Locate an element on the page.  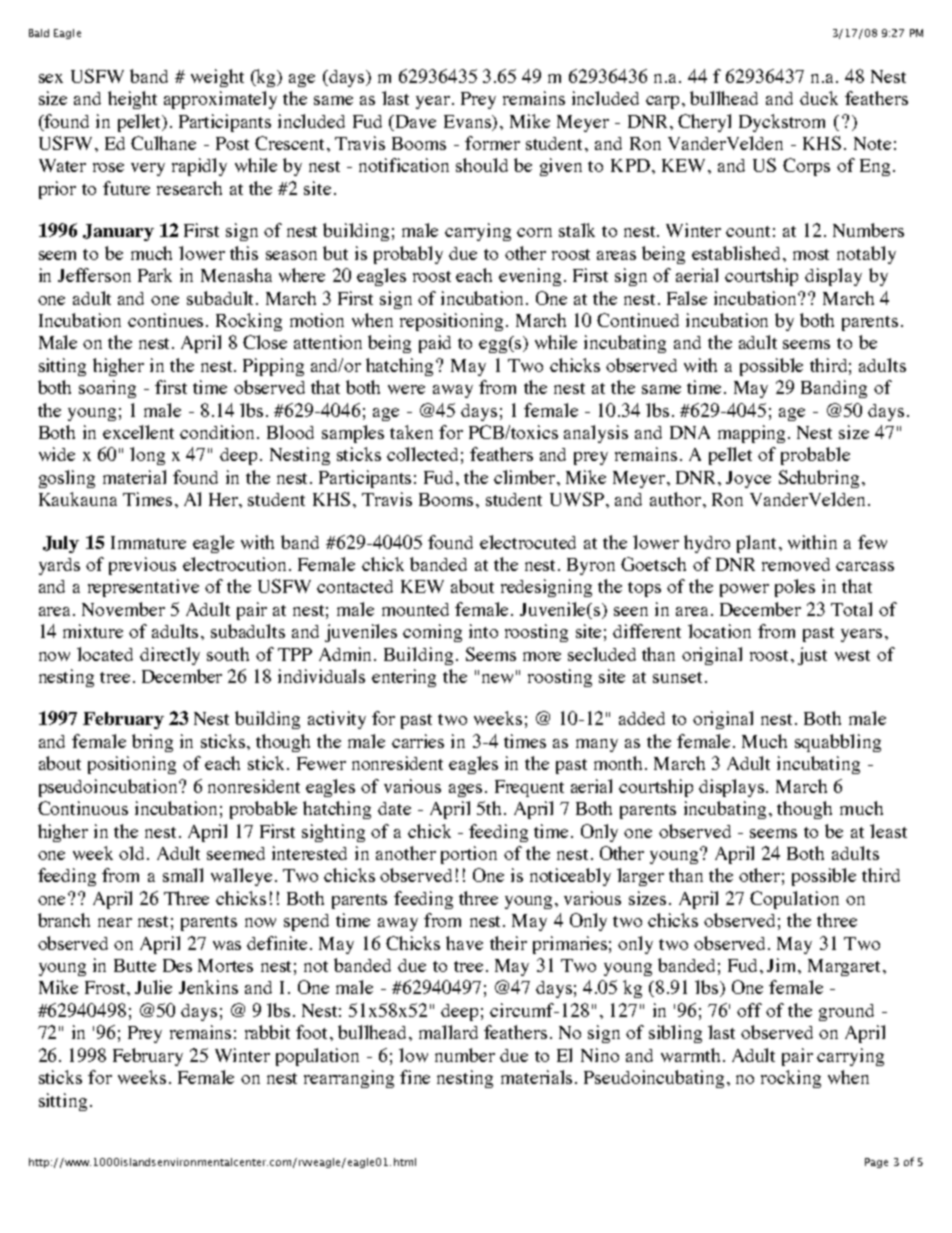
fine is located at coordinates (415, 1077).
